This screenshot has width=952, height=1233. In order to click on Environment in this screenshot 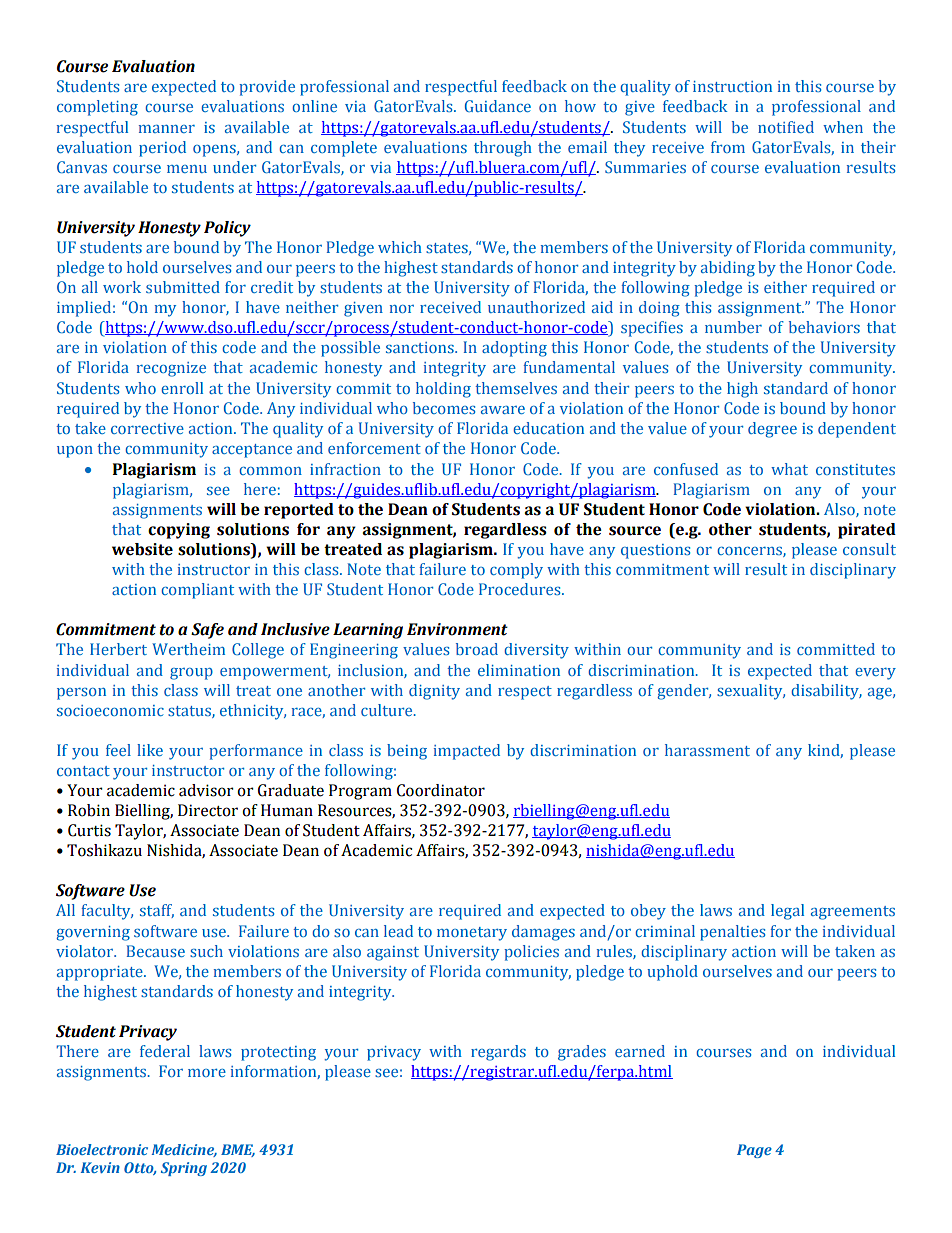, I will do `click(457, 629)`.
